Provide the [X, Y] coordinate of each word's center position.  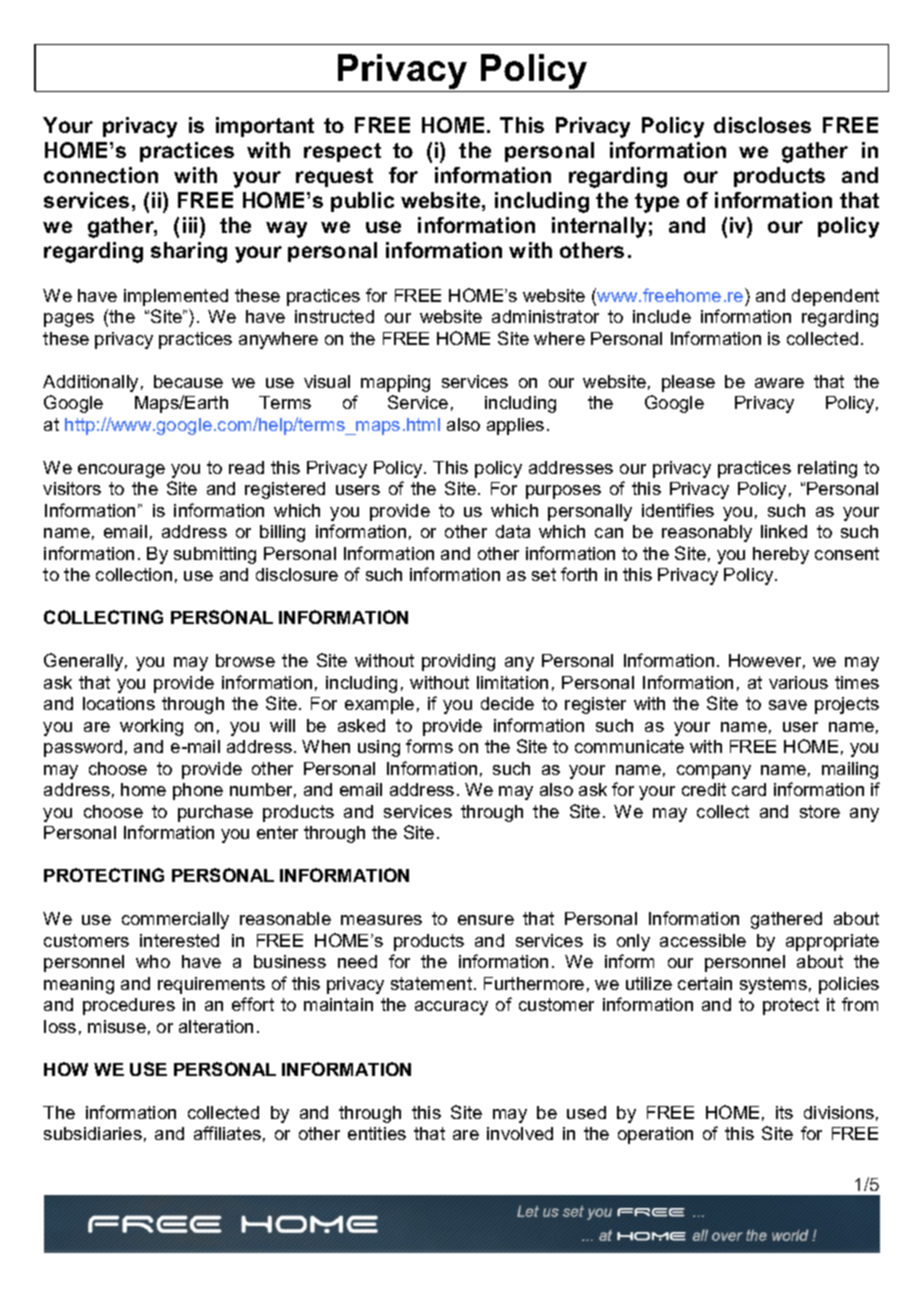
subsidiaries [93, 1133]
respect [342, 152]
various [798, 682]
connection [101, 175]
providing [458, 662]
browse [245, 660]
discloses [762, 125]
